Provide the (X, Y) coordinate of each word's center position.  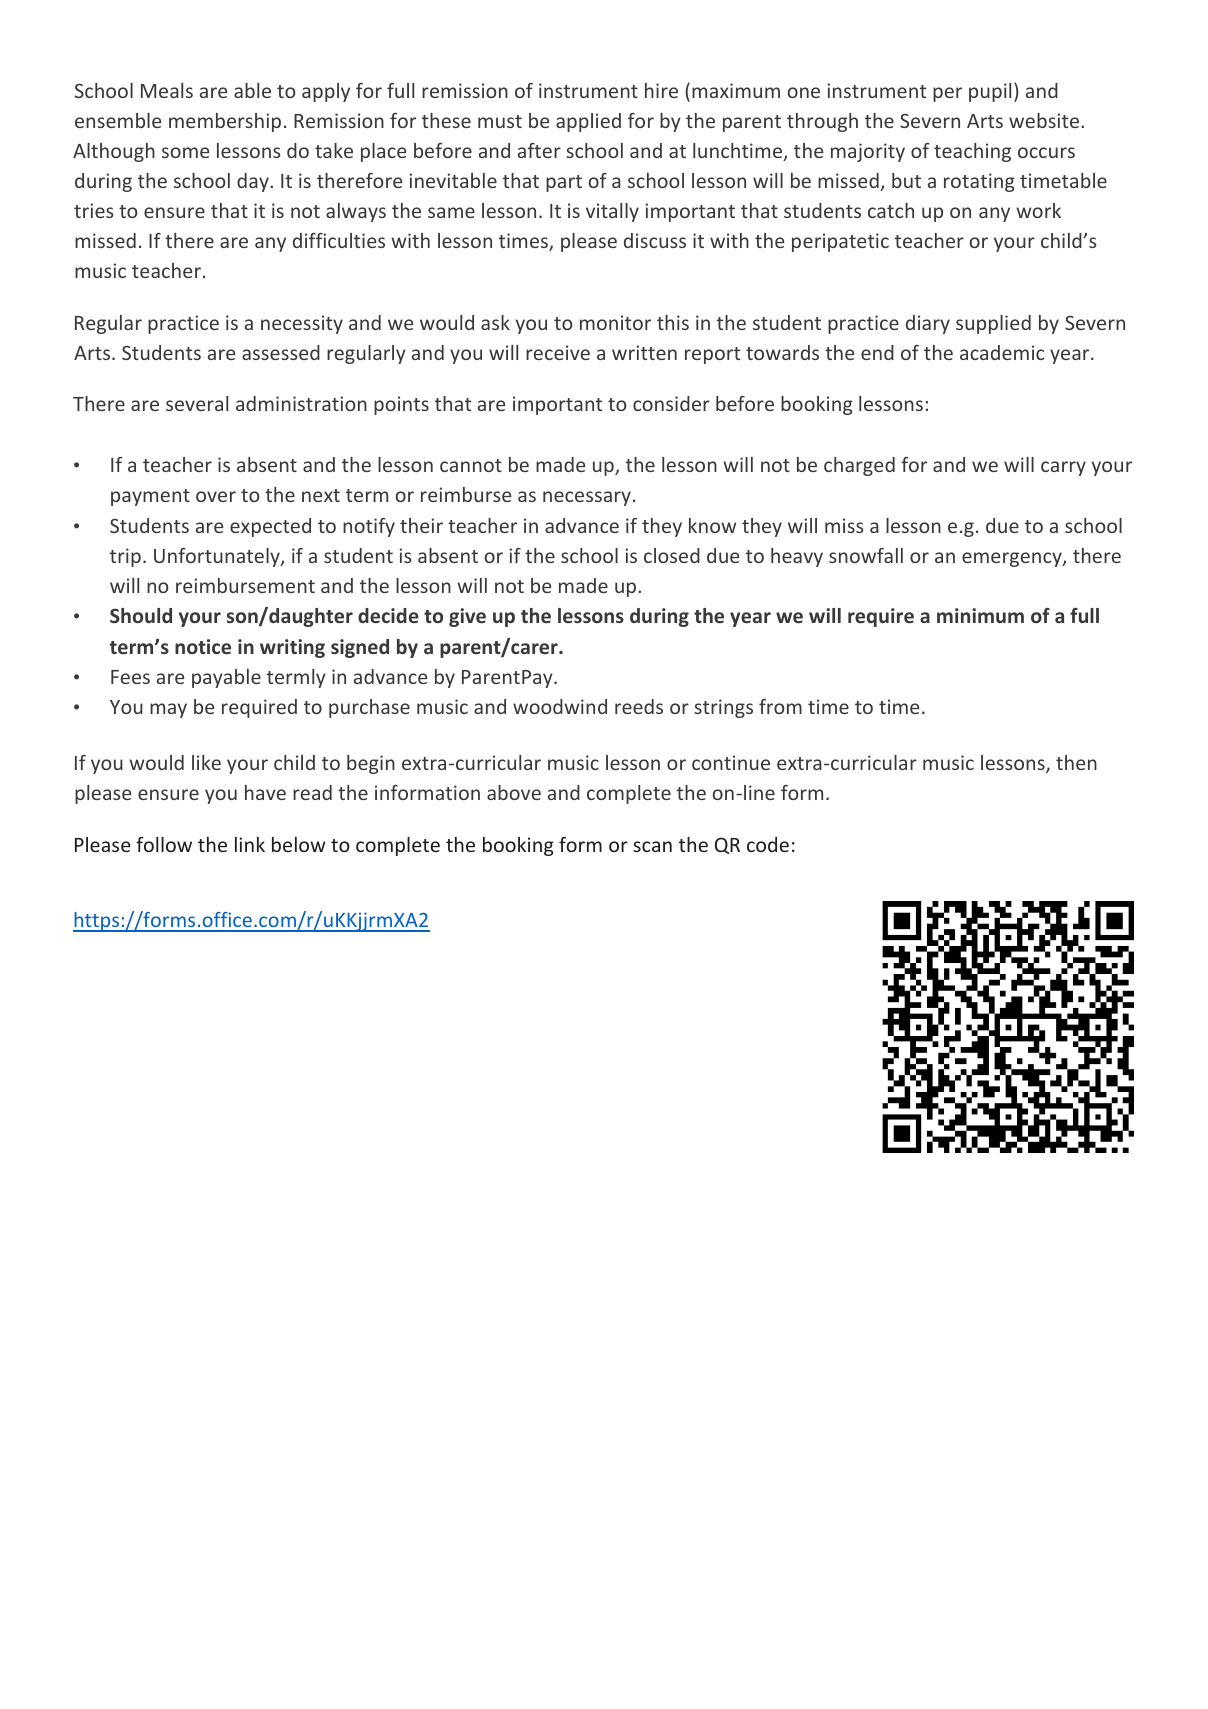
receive (558, 352)
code (768, 844)
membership (225, 122)
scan (652, 846)
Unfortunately (218, 557)
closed (672, 555)
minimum (980, 615)
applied (588, 122)
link (250, 844)
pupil (990, 92)
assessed (281, 352)
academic (1002, 352)
